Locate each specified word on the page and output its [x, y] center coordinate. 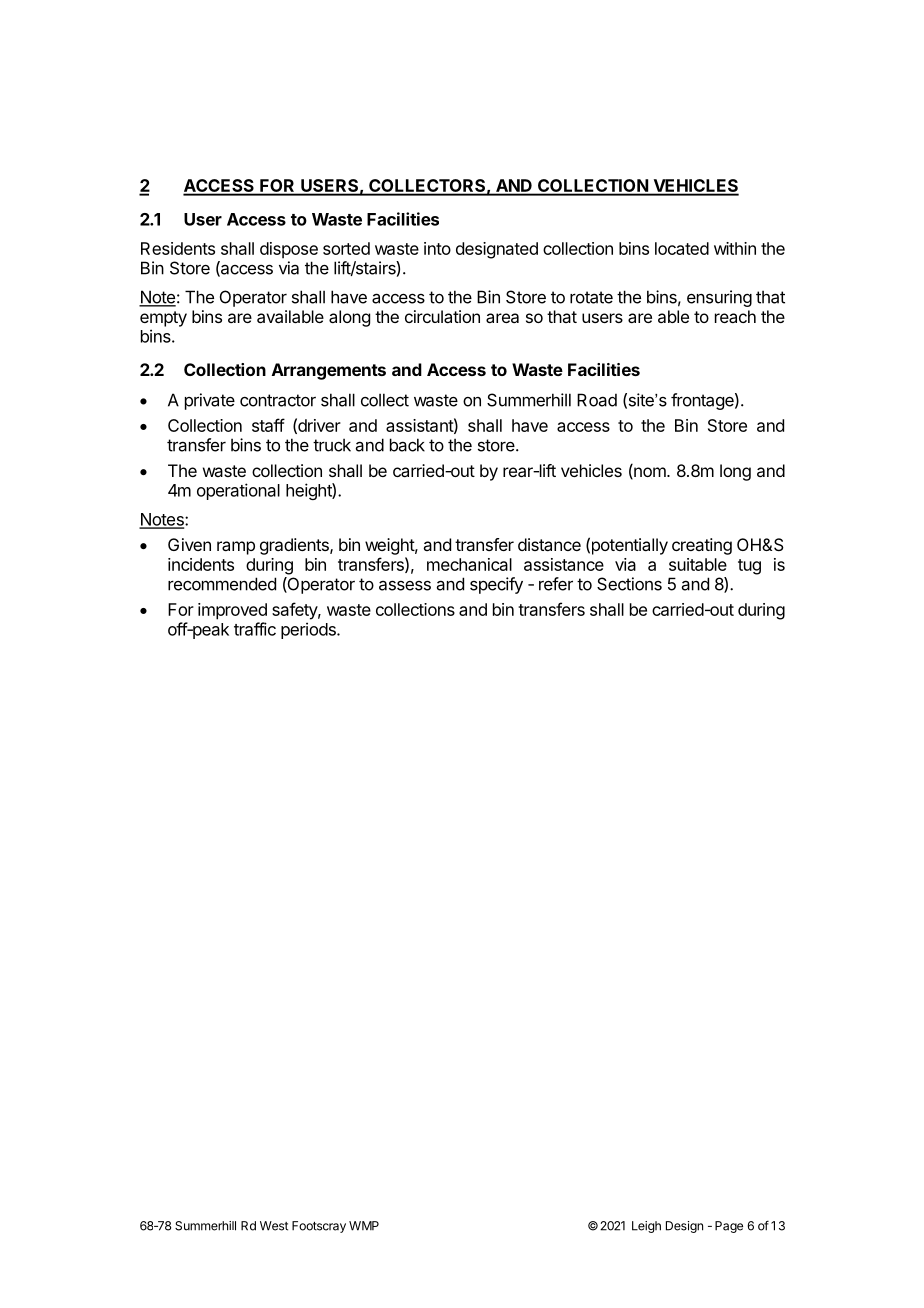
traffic [255, 629]
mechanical [469, 564]
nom [650, 473]
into [437, 248]
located [682, 248]
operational [238, 491]
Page [729, 1227]
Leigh [646, 1227]
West [274, 1226]
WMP [364, 1226]
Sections [629, 584]
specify [496, 585]
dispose [289, 250]
